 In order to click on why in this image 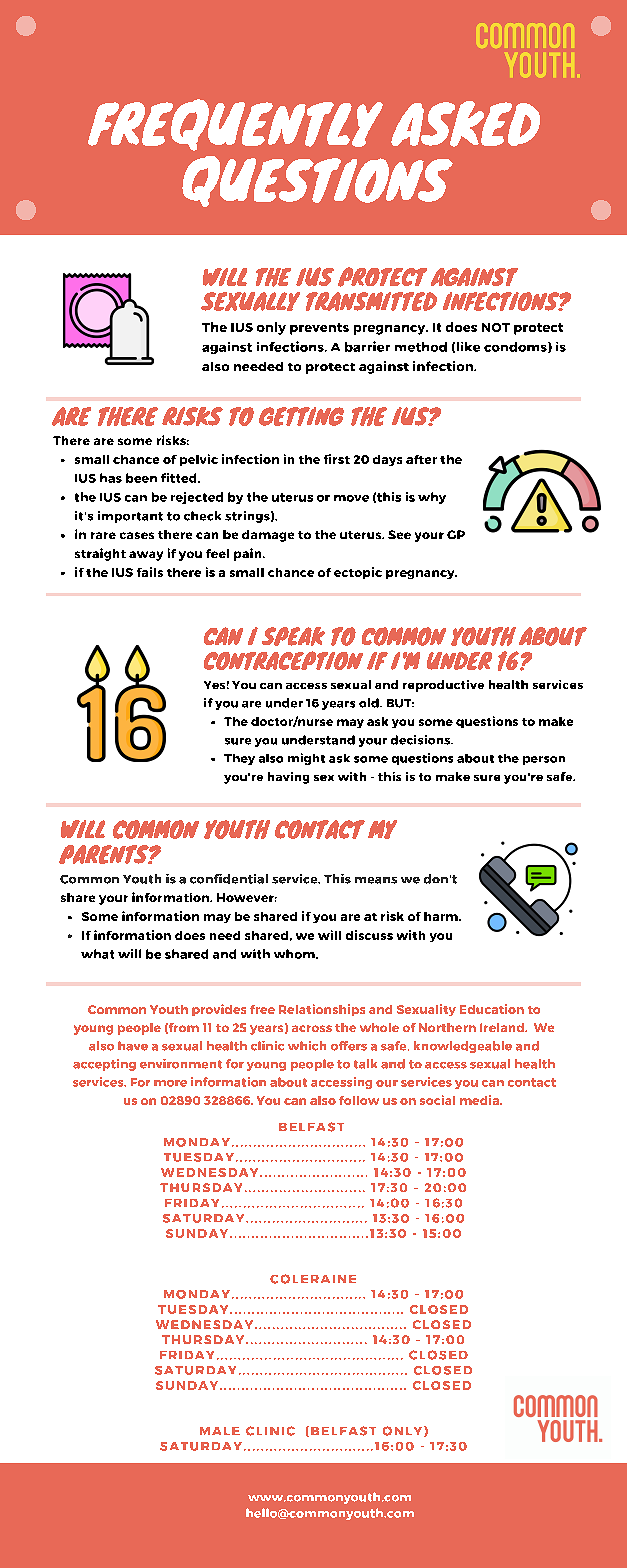, I will do `click(432, 498)`.
